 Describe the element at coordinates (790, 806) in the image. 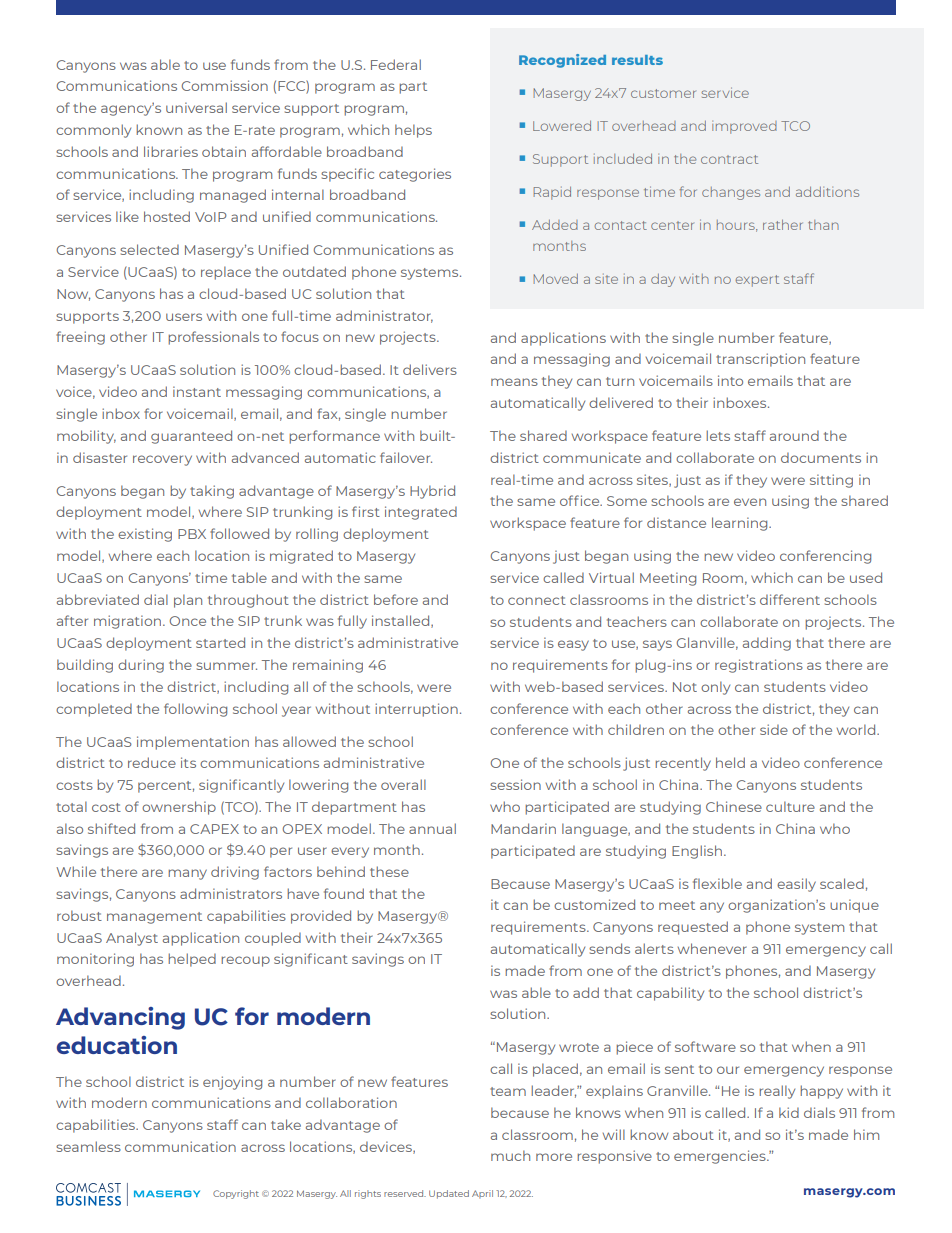

I see `culture` at that location.
